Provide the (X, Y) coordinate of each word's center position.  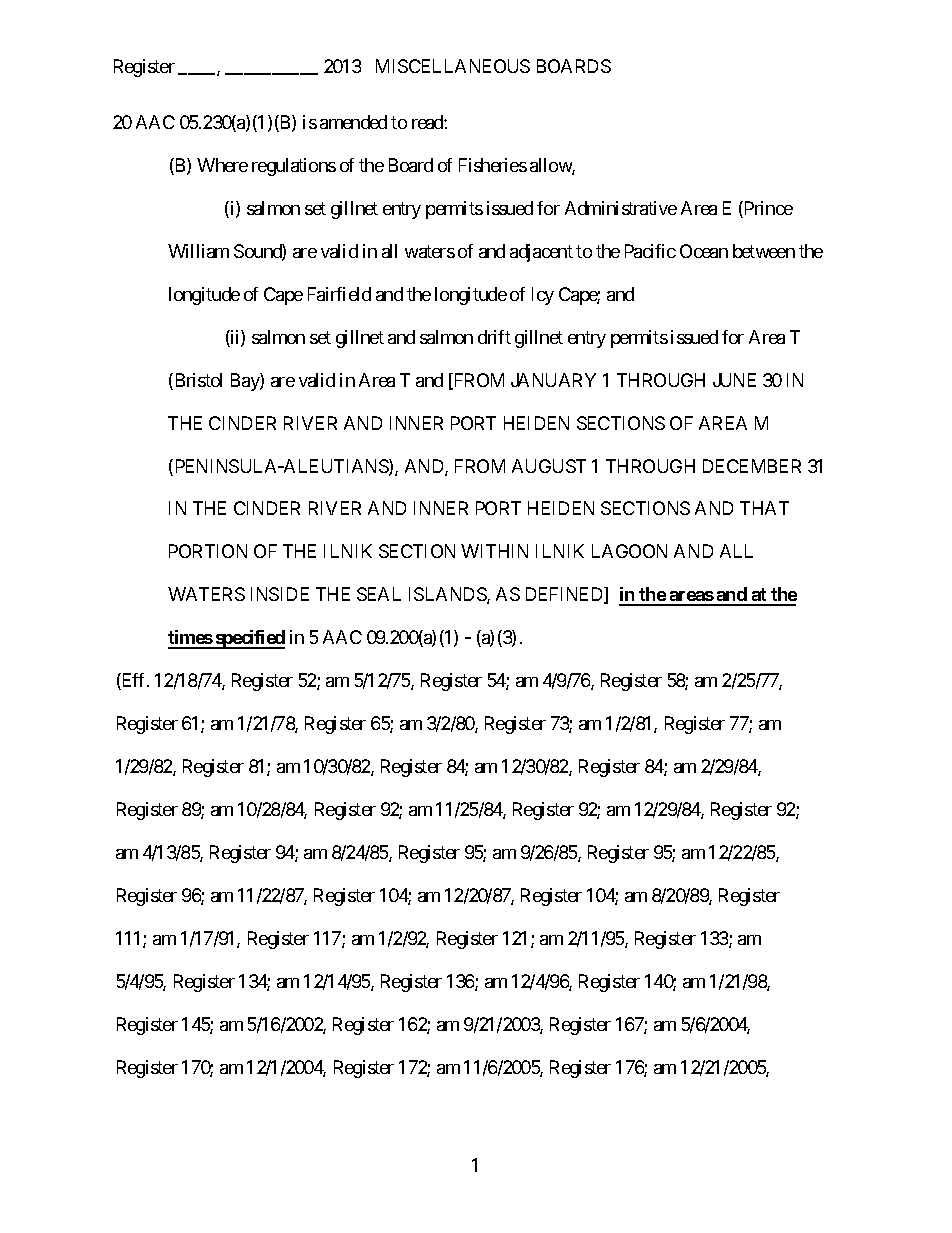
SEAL (379, 594)
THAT (764, 508)
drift (494, 337)
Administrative (621, 208)
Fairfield (339, 294)
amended (353, 122)
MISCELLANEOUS (453, 66)
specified (249, 639)
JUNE (734, 380)
